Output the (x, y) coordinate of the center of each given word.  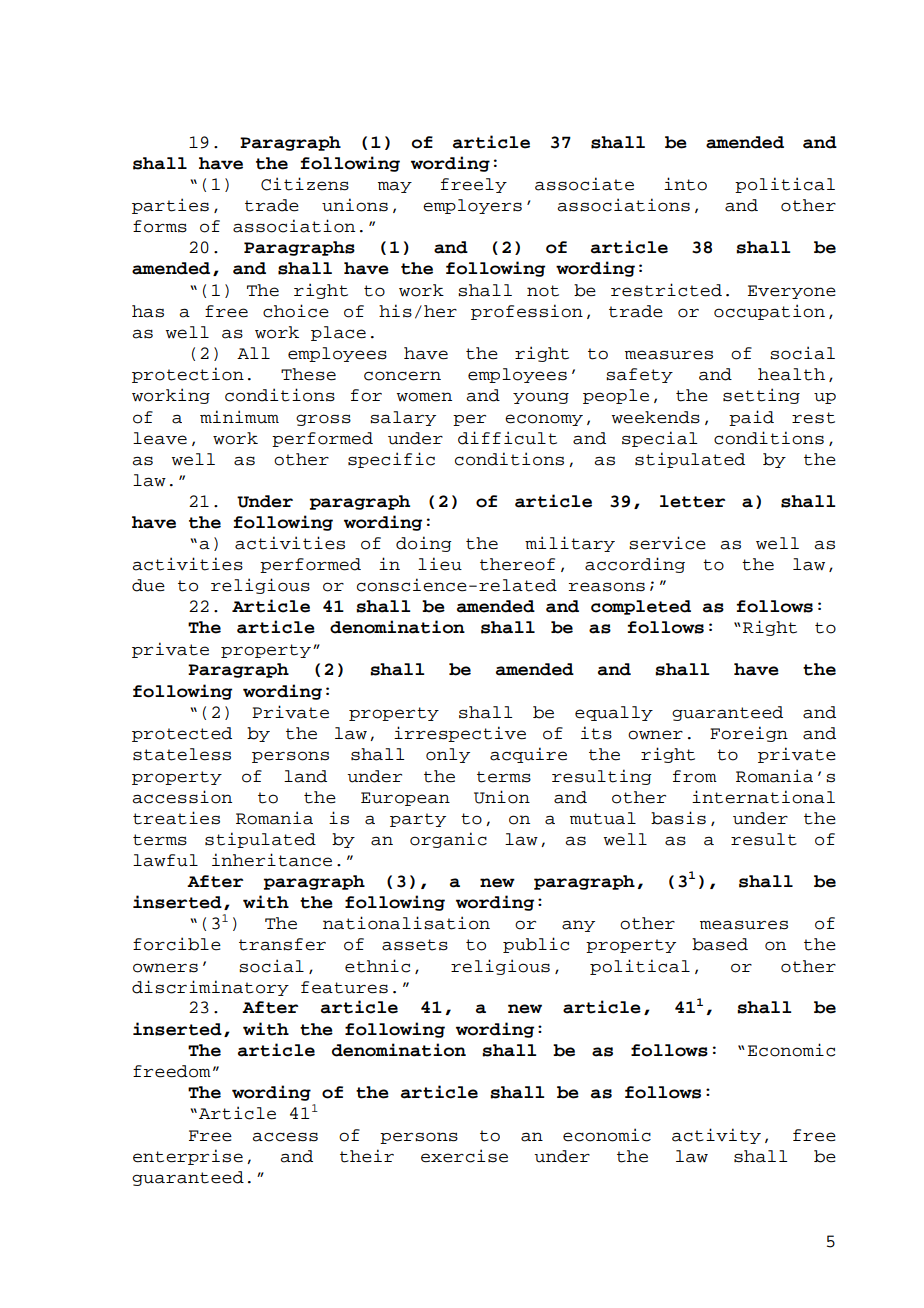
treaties (176, 818)
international (763, 797)
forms (160, 226)
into (685, 184)
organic (448, 840)
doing (424, 544)
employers (472, 206)
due (148, 585)
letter (692, 501)
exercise (464, 1156)
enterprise (188, 1157)
